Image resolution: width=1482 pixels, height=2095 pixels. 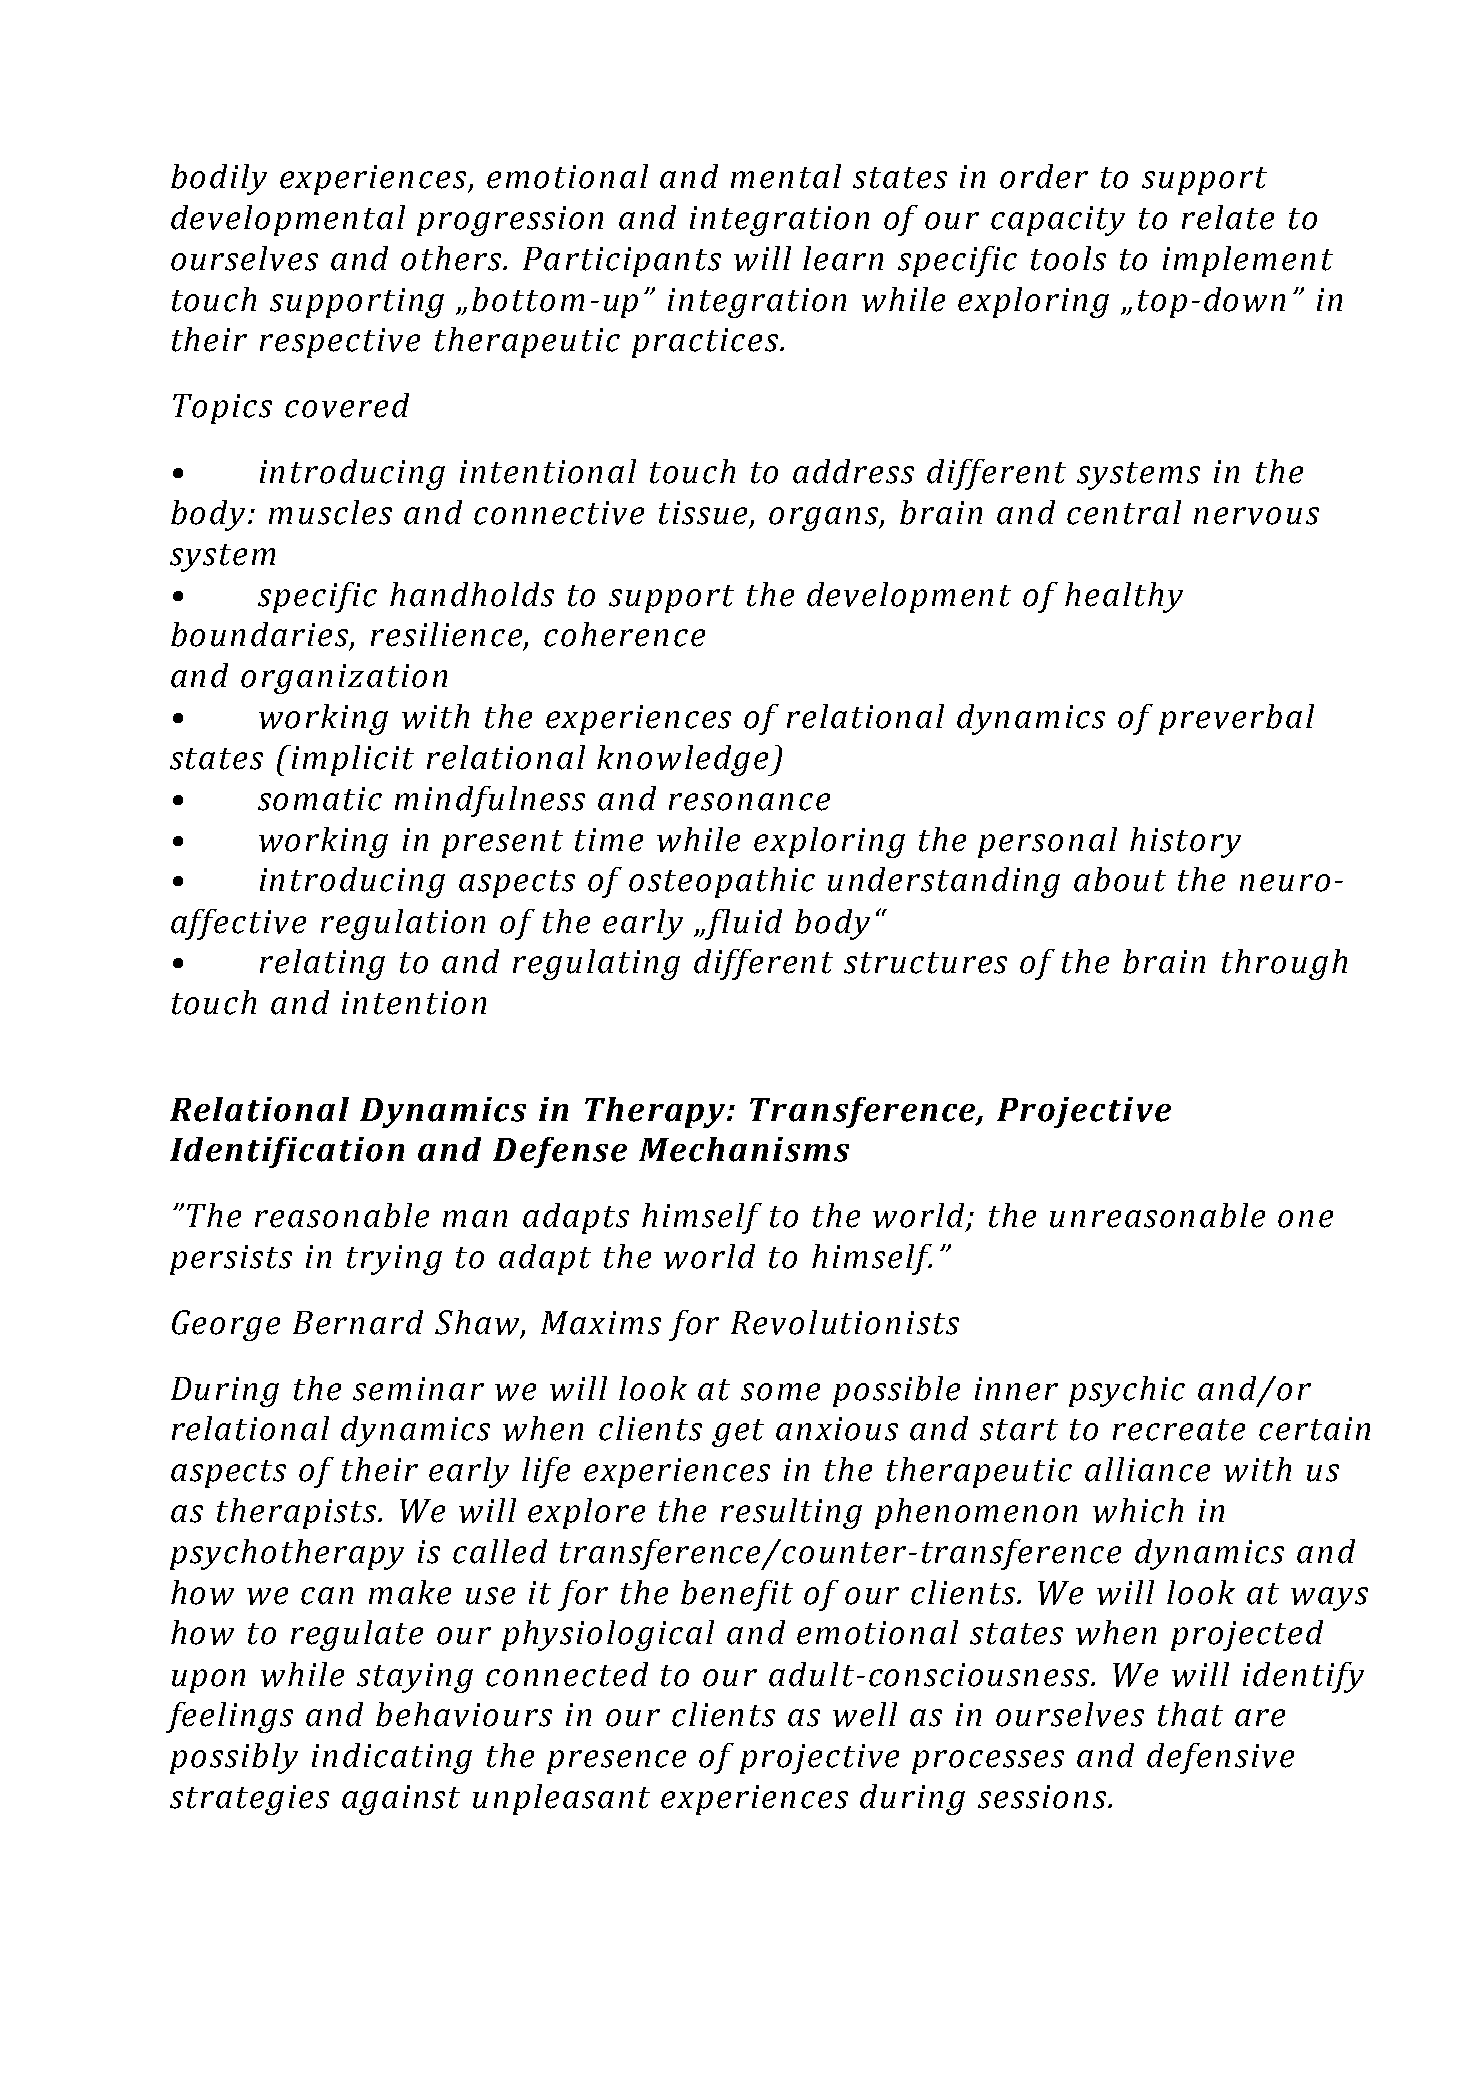 I want to click on others, so click(x=452, y=258).
